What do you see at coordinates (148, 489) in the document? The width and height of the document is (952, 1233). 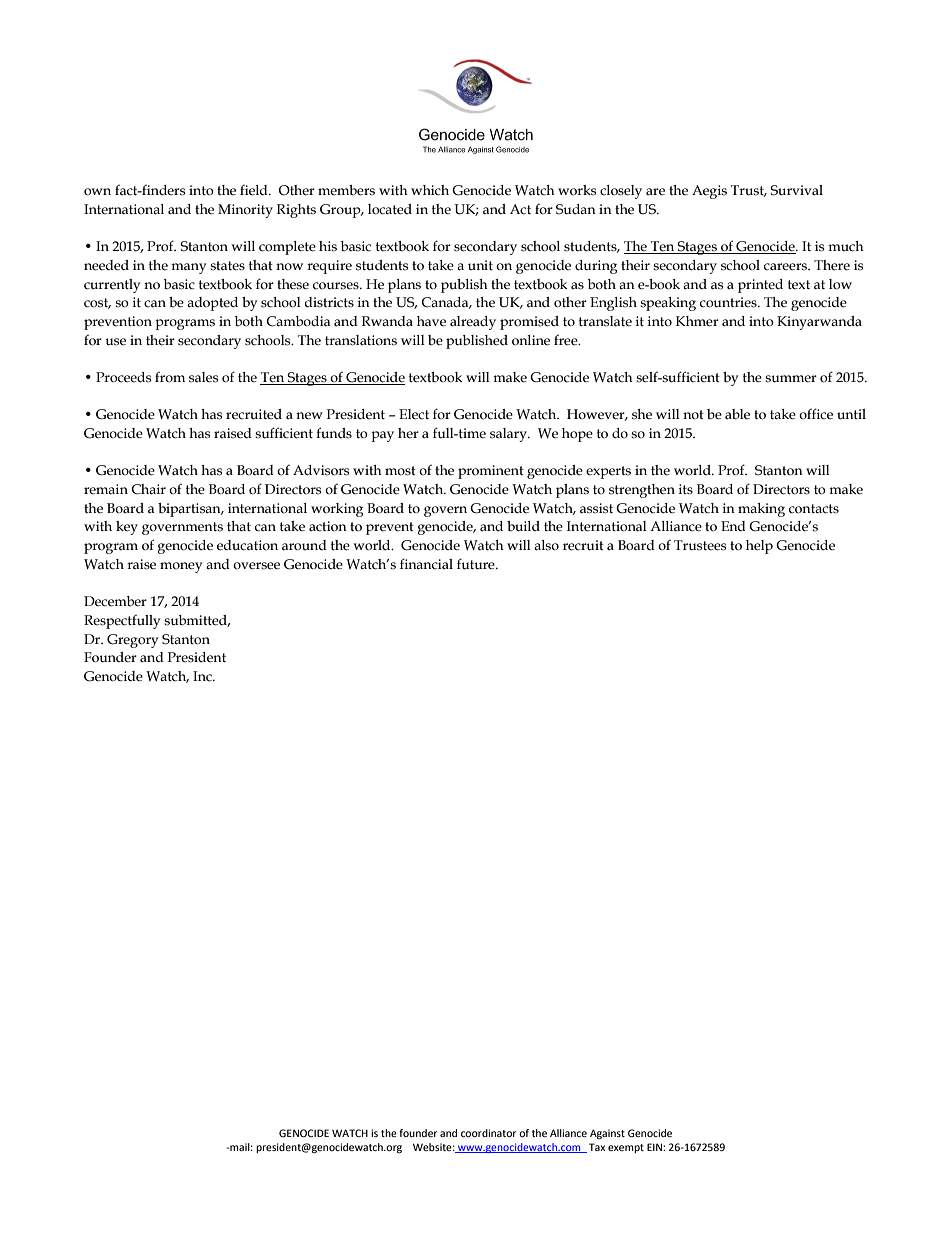 I see `Chair` at bounding box center [148, 489].
